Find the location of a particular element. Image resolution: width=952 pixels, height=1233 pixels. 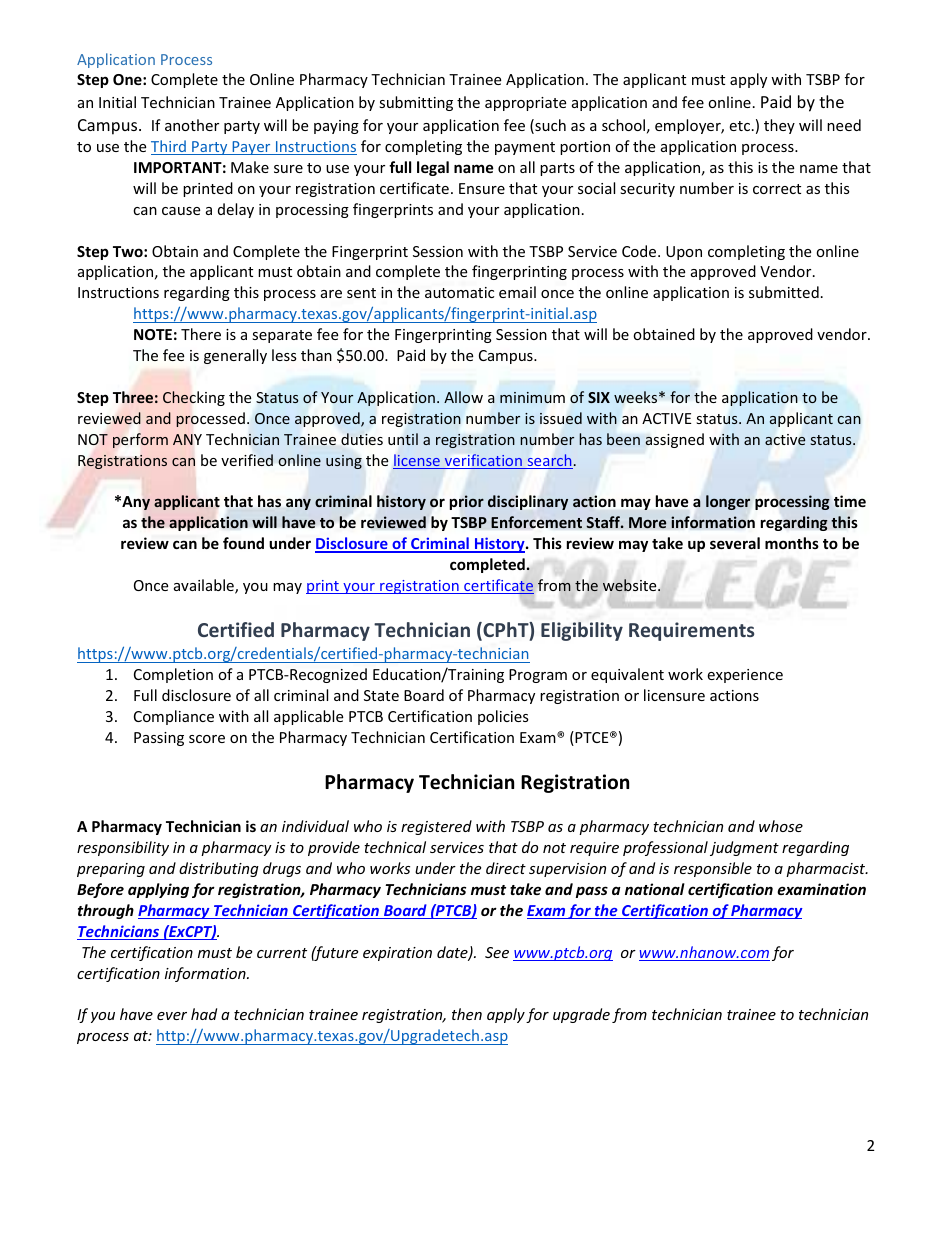

national is located at coordinates (655, 889).
